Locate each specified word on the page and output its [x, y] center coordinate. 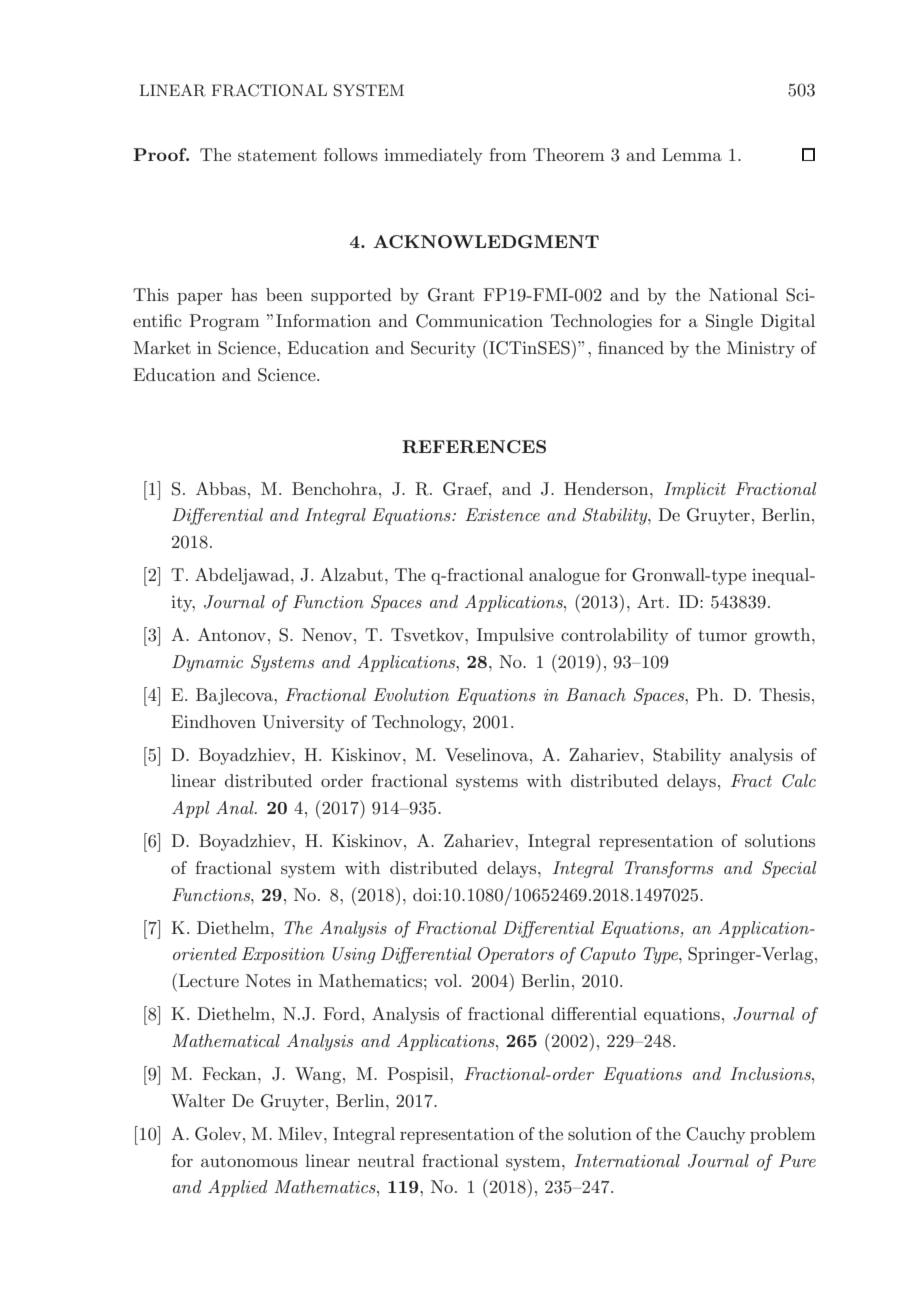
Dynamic [207, 663]
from [508, 154]
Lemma [692, 154]
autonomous [249, 1161]
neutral [386, 1160]
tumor [722, 635]
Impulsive [515, 636]
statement [277, 155]
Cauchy [716, 1135]
